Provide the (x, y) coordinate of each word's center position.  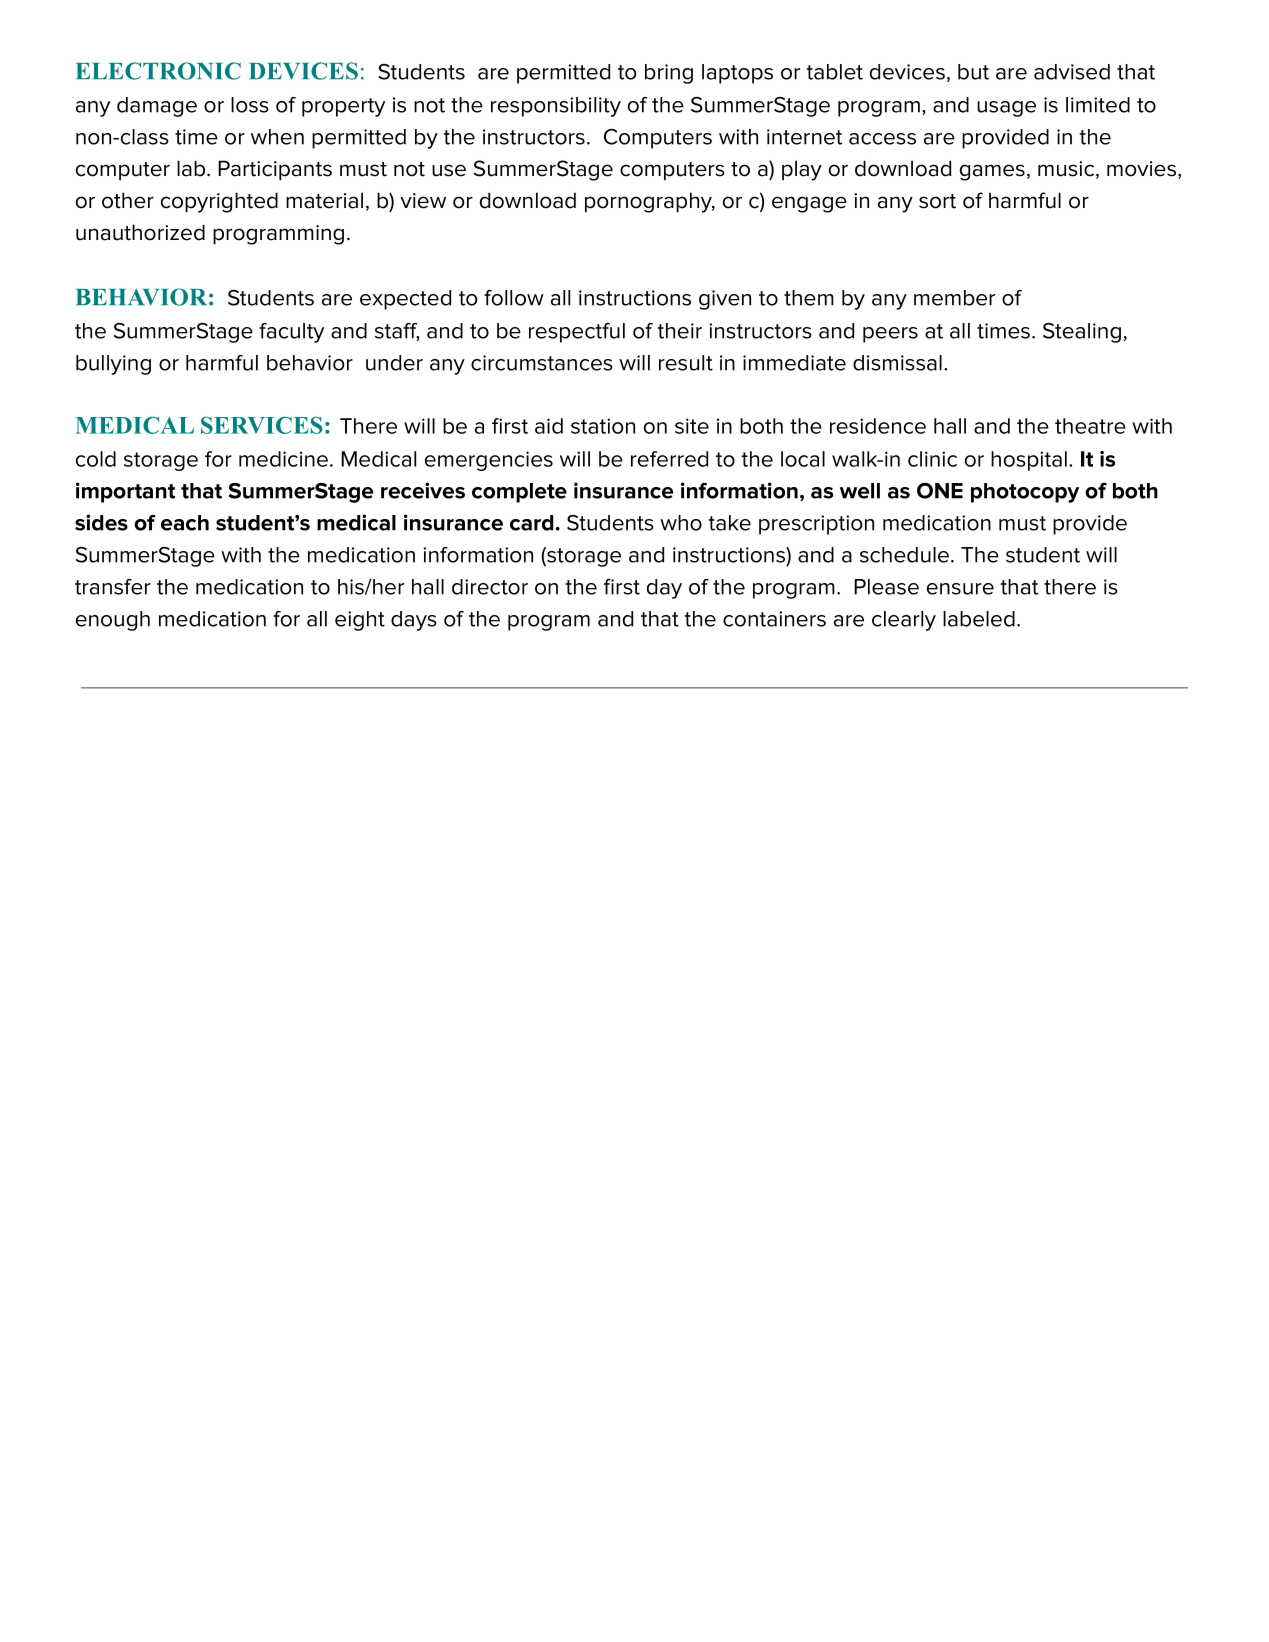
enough (113, 621)
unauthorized (140, 232)
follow (514, 298)
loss (250, 105)
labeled (979, 619)
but (973, 72)
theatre (1090, 426)
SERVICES (261, 425)
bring (669, 74)
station (603, 426)
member (954, 298)
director (490, 587)
